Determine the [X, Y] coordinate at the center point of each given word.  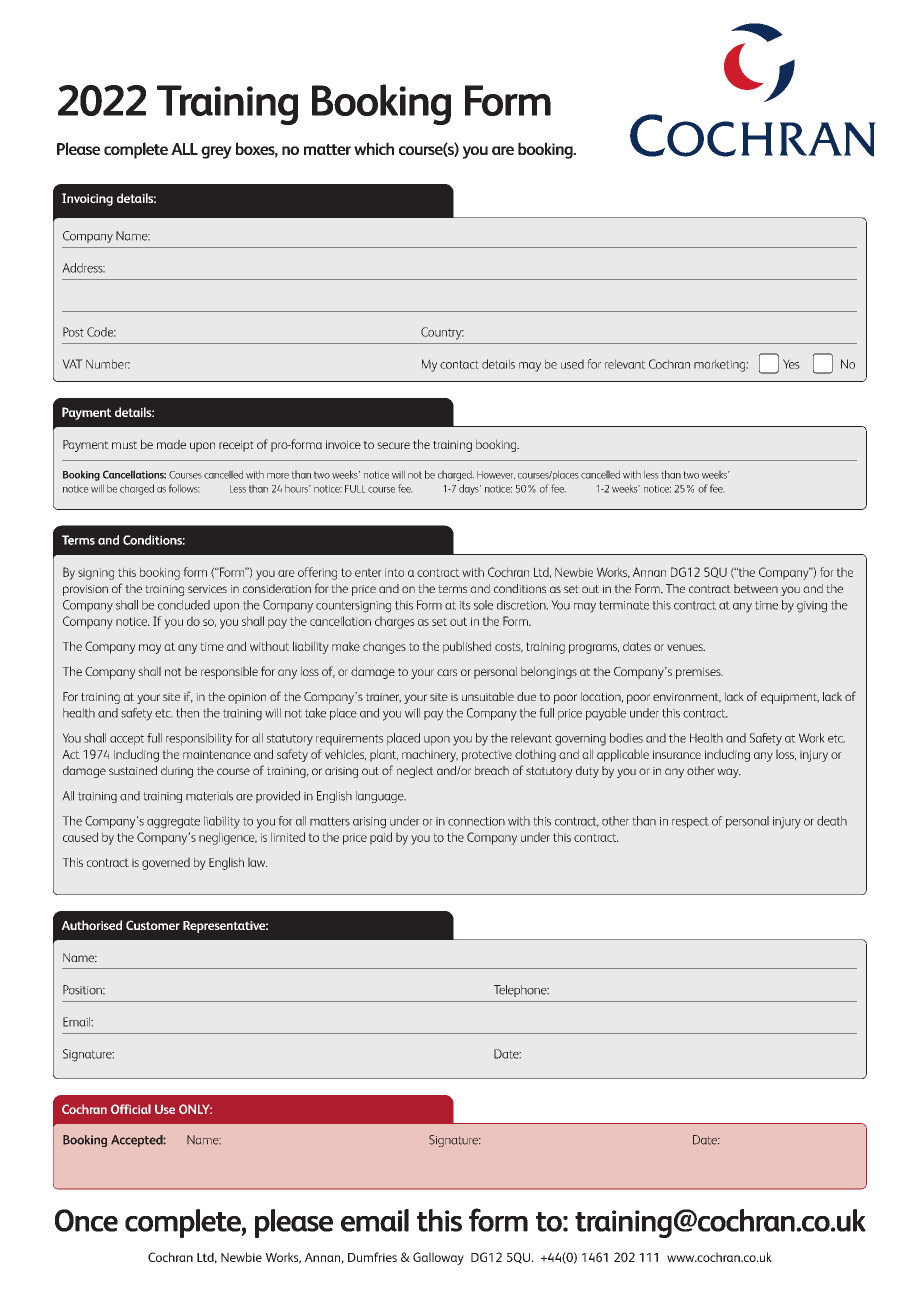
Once [86, 1220]
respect [690, 822]
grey [216, 152]
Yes [791, 364]
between [756, 588]
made [171, 444]
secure [393, 445]
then [187, 713]
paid [381, 838]
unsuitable [488, 696]
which [374, 148]
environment [687, 698]
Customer [153, 925]
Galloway [438, 1258]
